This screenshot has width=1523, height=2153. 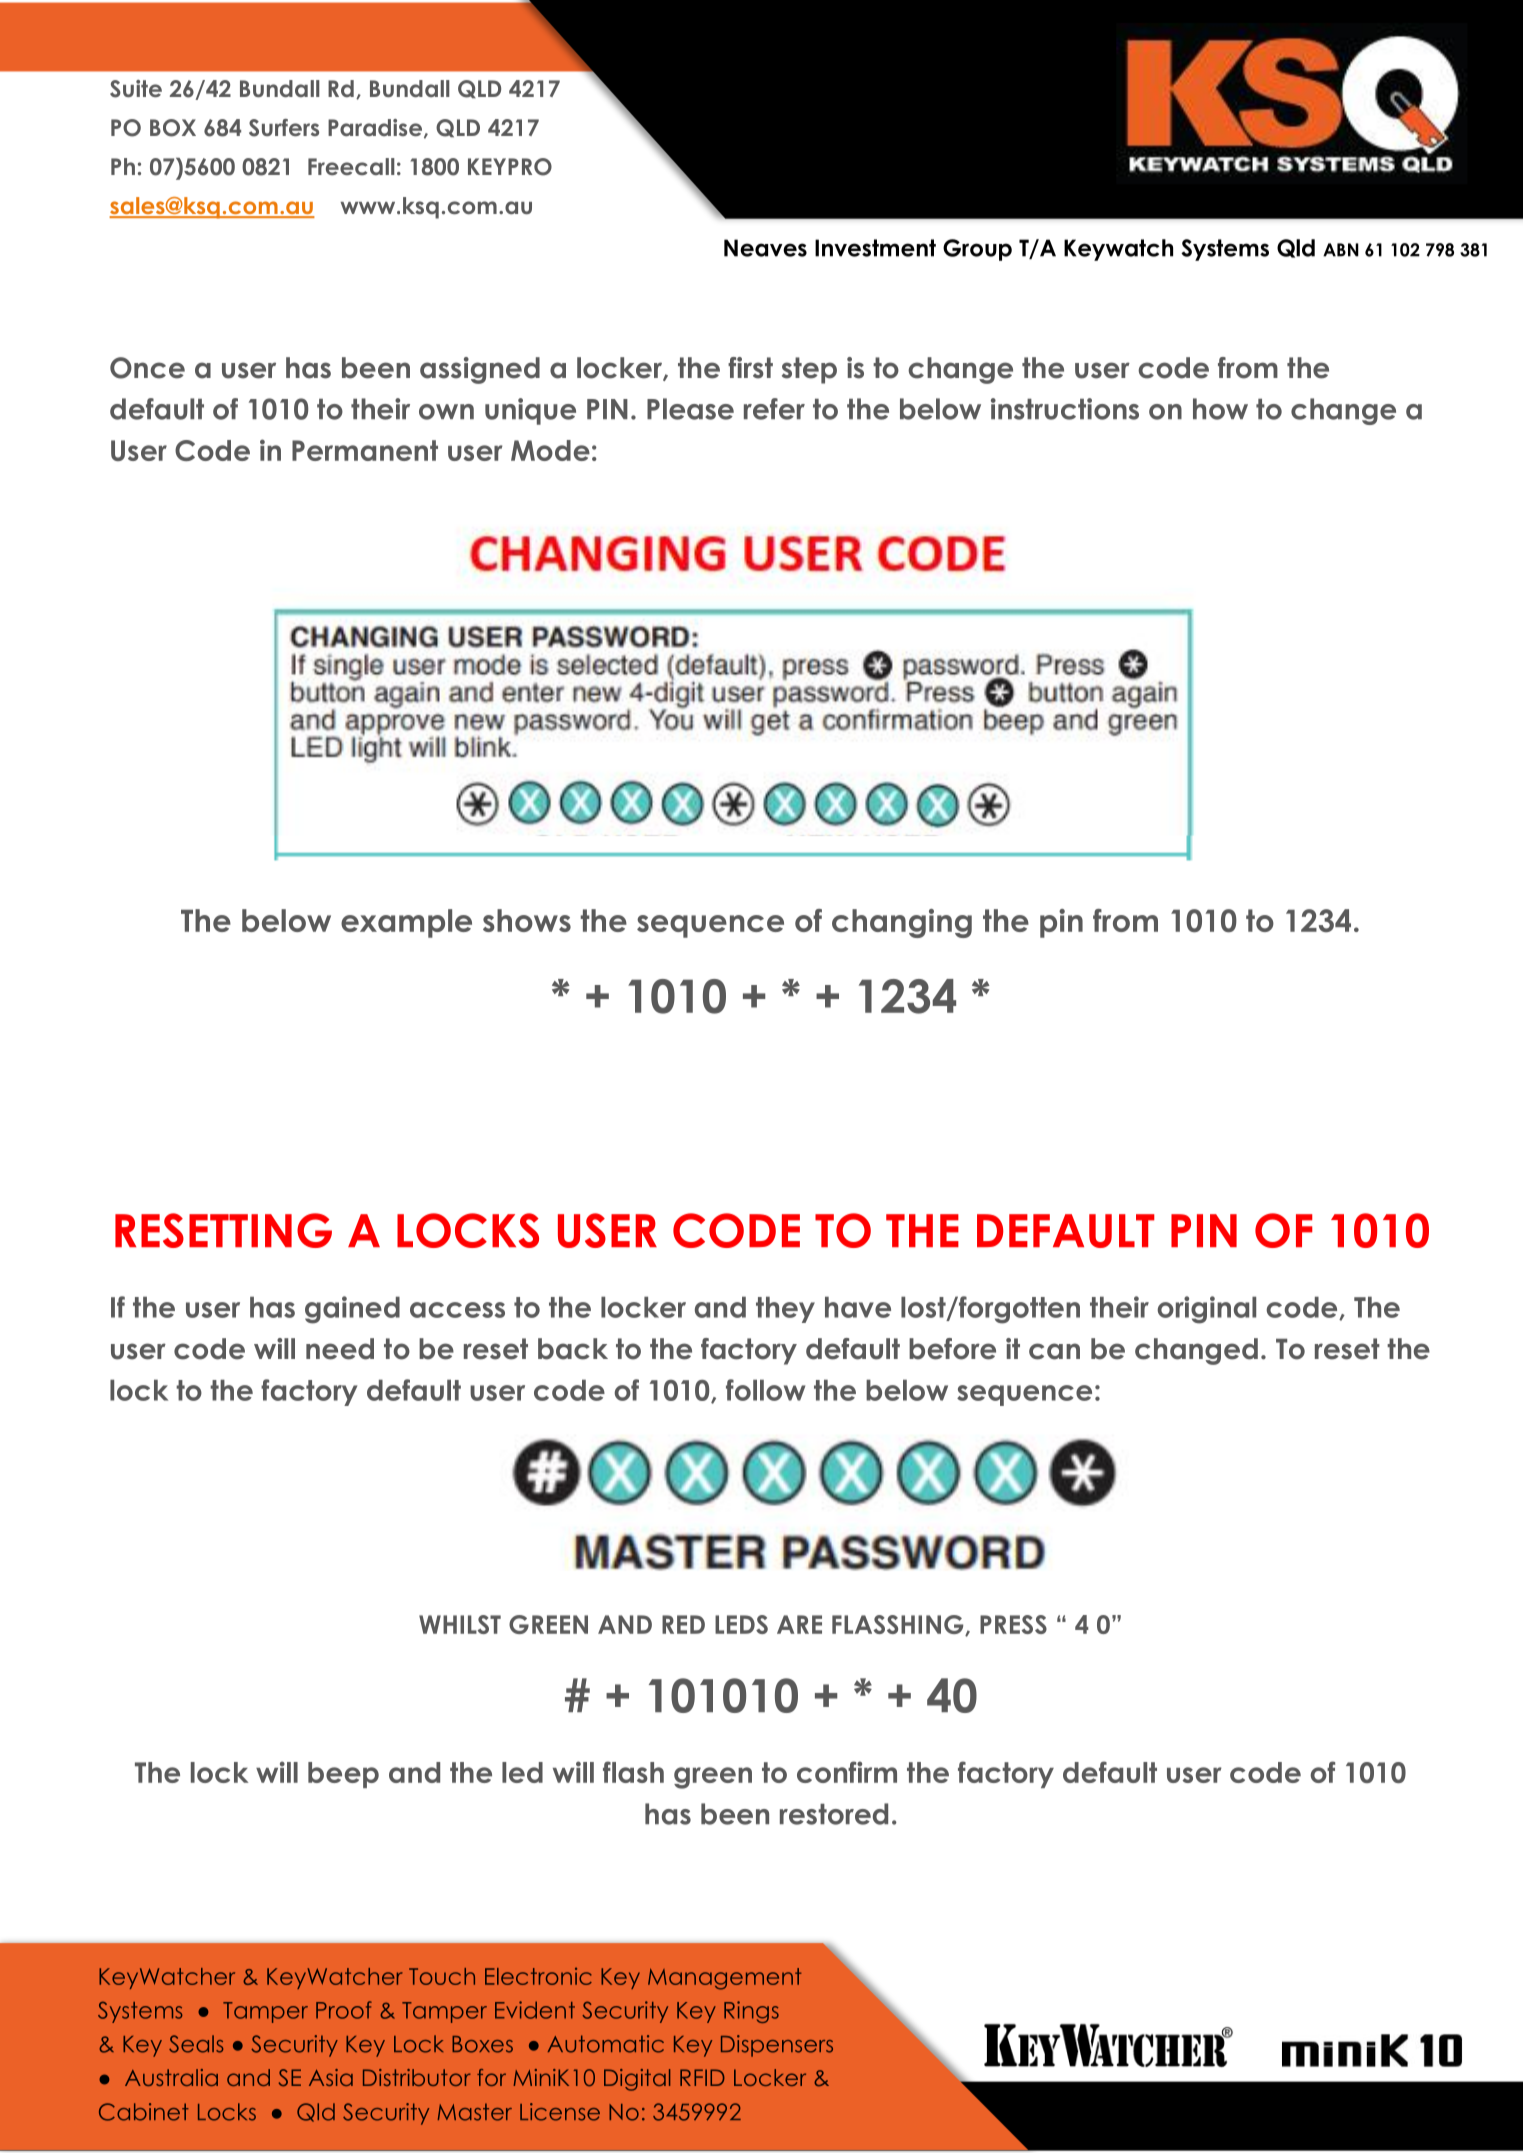 What do you see at coordinates (1207, 1310) in the screenshot?
I see `original` at bounding box center [1207, 1310].
